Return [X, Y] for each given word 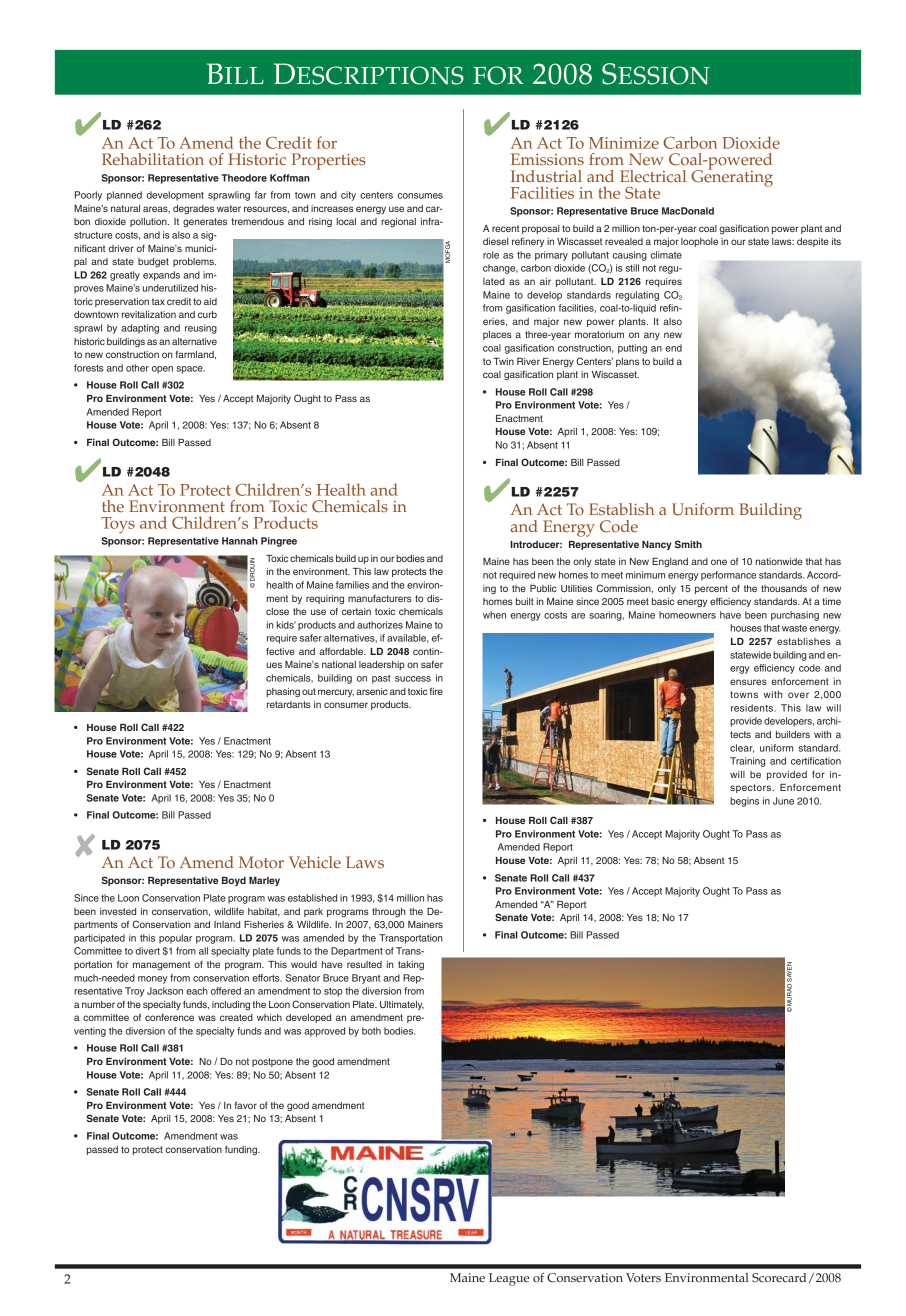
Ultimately [402, 1005]
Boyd [234, 881]
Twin [503, 361]
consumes [420, 196]
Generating [732, 177]
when [494, 615]
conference [169, 1017]
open [162, 370]
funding [242, 1150]
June [783, 801]
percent [711, 589]
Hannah [240, 541]
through [389, 912]
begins [744, 802]
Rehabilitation [153, 159]
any [652, 336]
